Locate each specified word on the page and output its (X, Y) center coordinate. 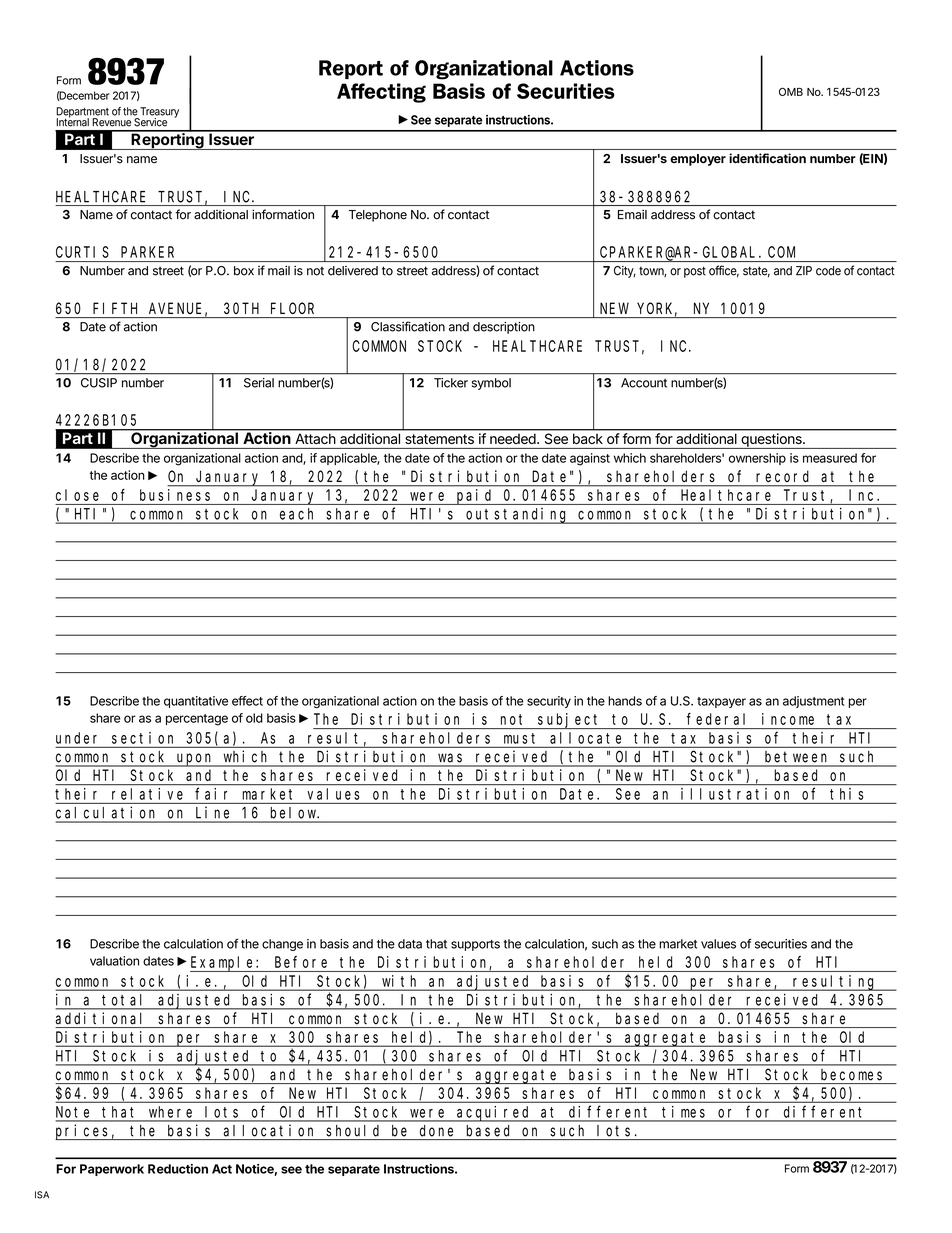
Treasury (158, 113)
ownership (757, 459)
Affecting (381, 93)
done (436, 1131)
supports (475, 945)
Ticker (451, 383)
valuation (114, 961)
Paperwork (112, 1170)
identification (767, 158)
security (549, 702)
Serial (259, 383)
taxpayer (721, 702)
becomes (851, 1075)
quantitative (196, 702)
